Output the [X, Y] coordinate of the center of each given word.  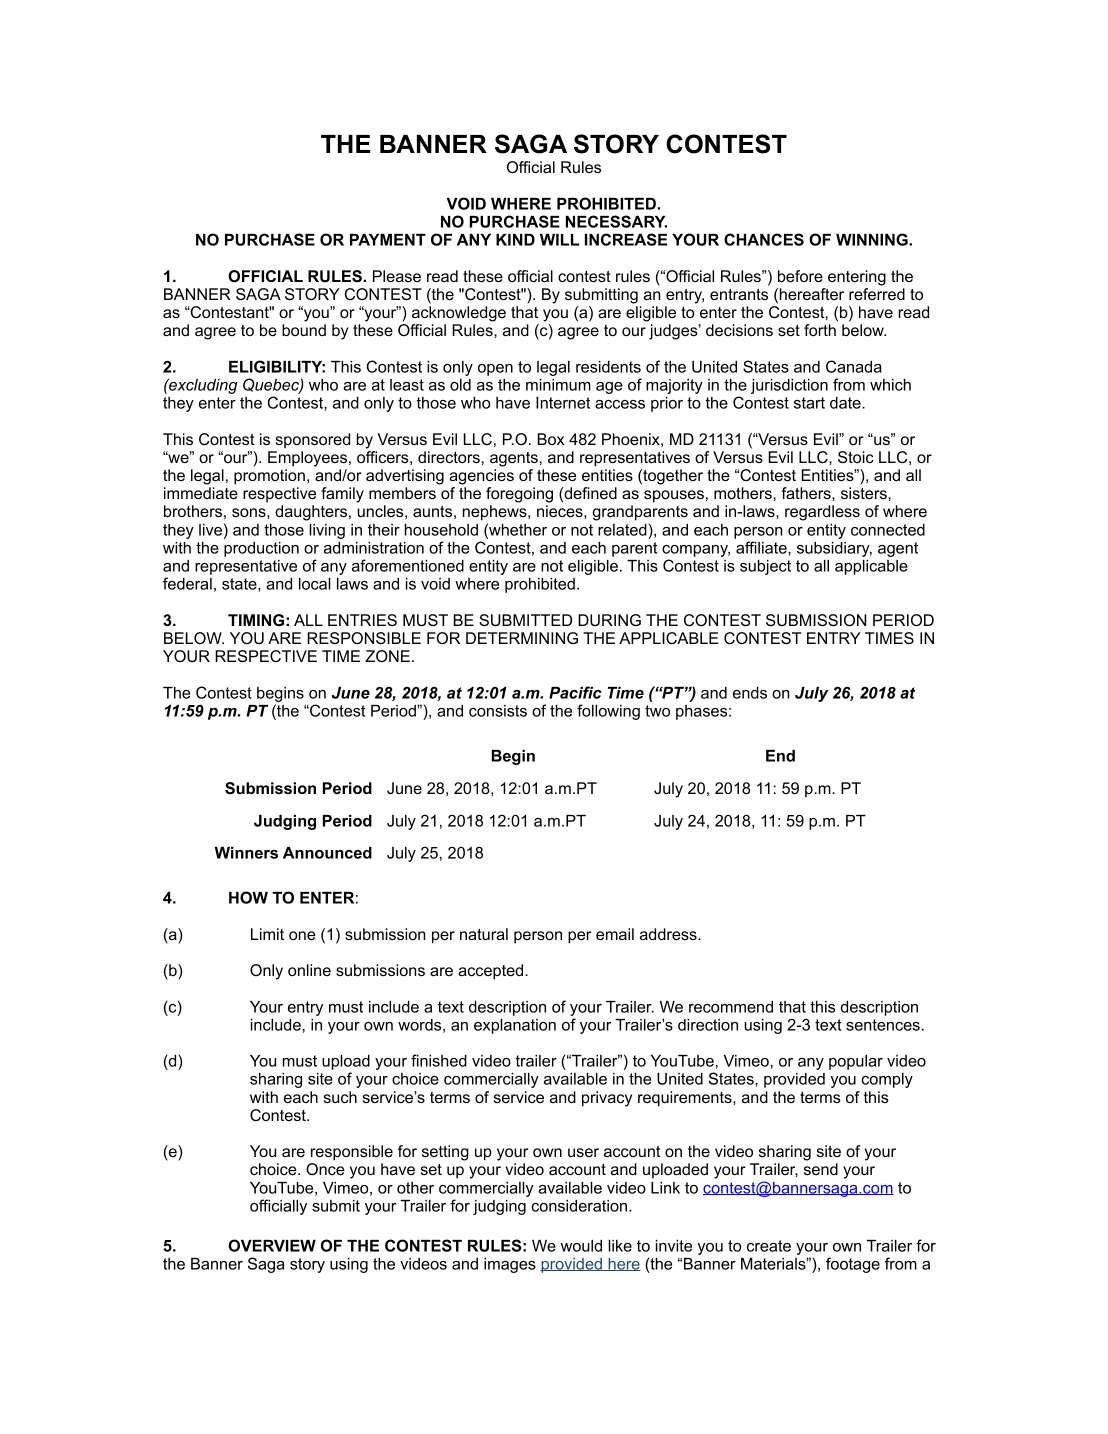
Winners [246, 853]
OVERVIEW [272, 1245]
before [800, 276]
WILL [559, 240]
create [769, 1246]
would [581, 1246]
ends [750, 693]
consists [498, 711]
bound [304, 330]
